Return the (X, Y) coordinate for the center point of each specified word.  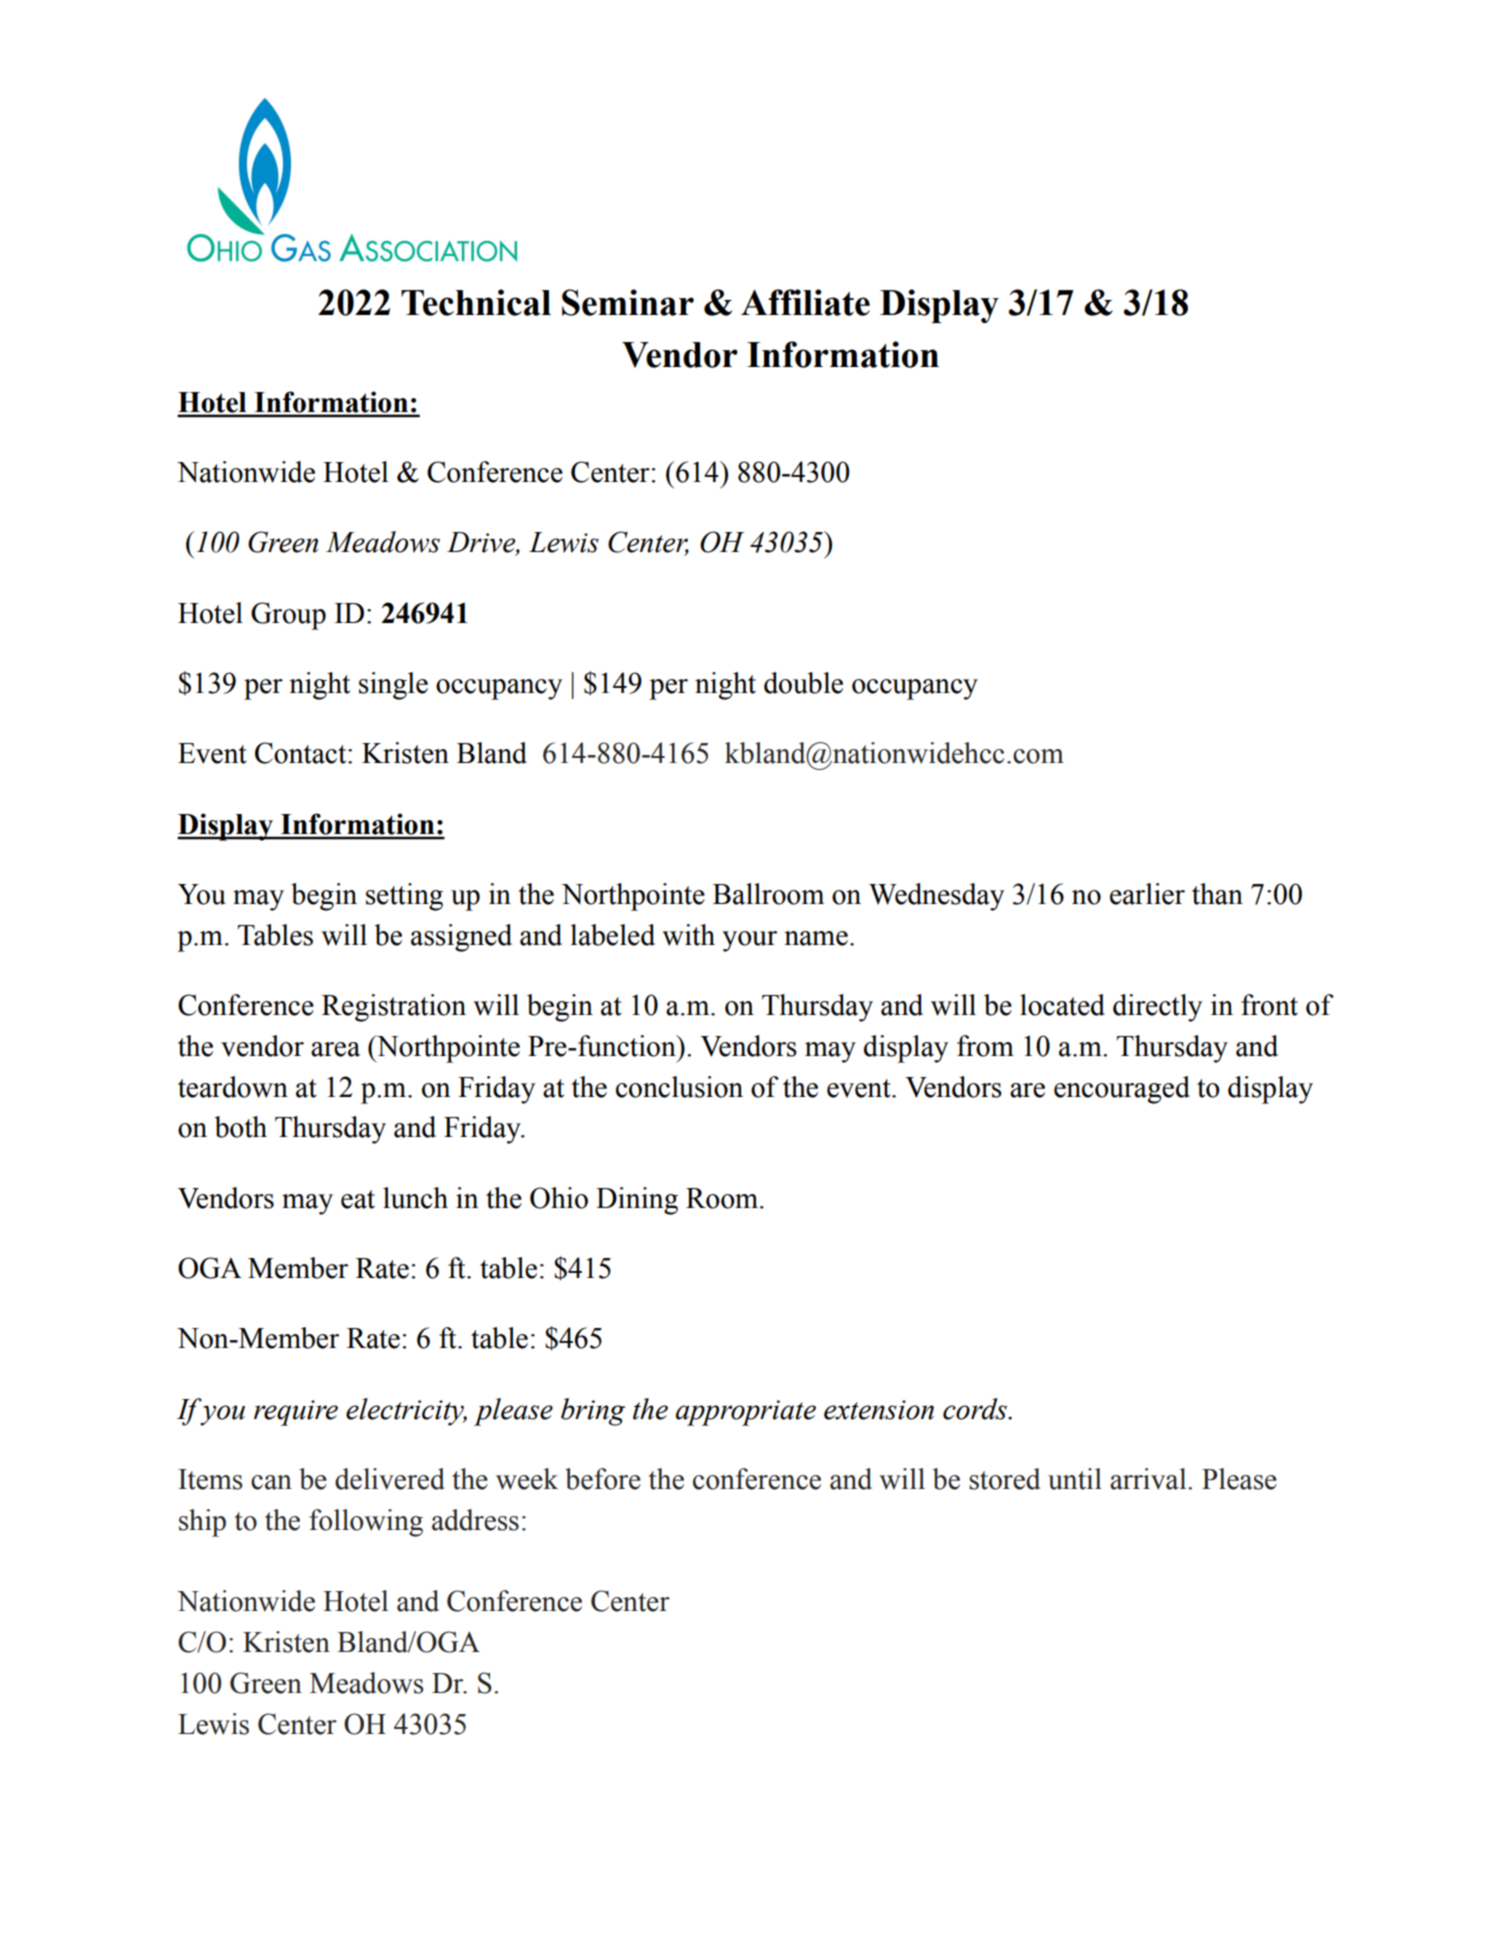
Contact (302, 753)
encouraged (1122, 1090)
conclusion (679, 1087)
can (271, 1482)
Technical (476, 302)
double (803, 683)
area (335, 1049)
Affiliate (805, 302)
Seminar (628, 302)
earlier (1147, 894)
